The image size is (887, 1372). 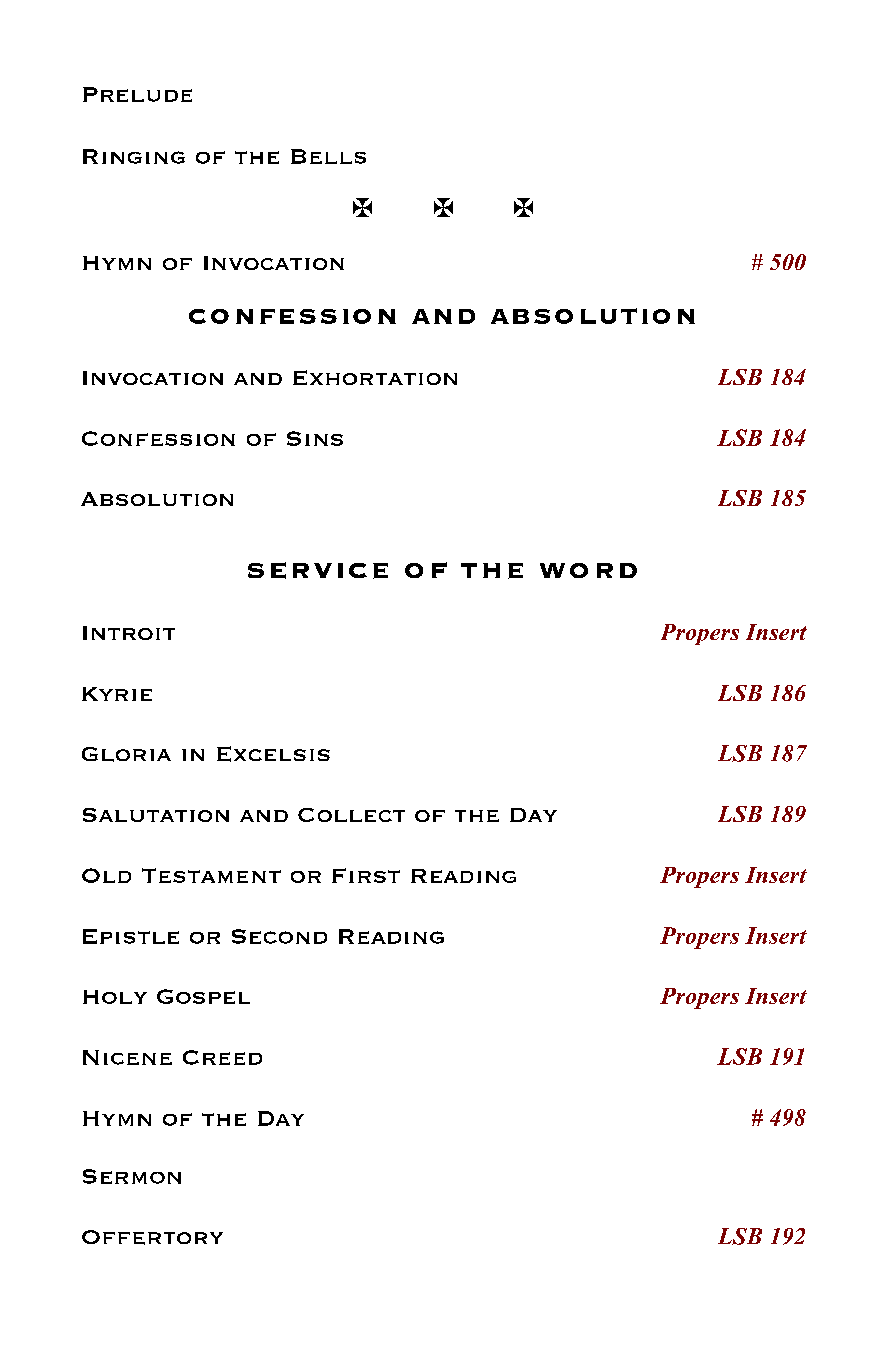 What do you see at coordinates (279, 936) in the document?
I see `Second` at bounding box center [279, 936].
